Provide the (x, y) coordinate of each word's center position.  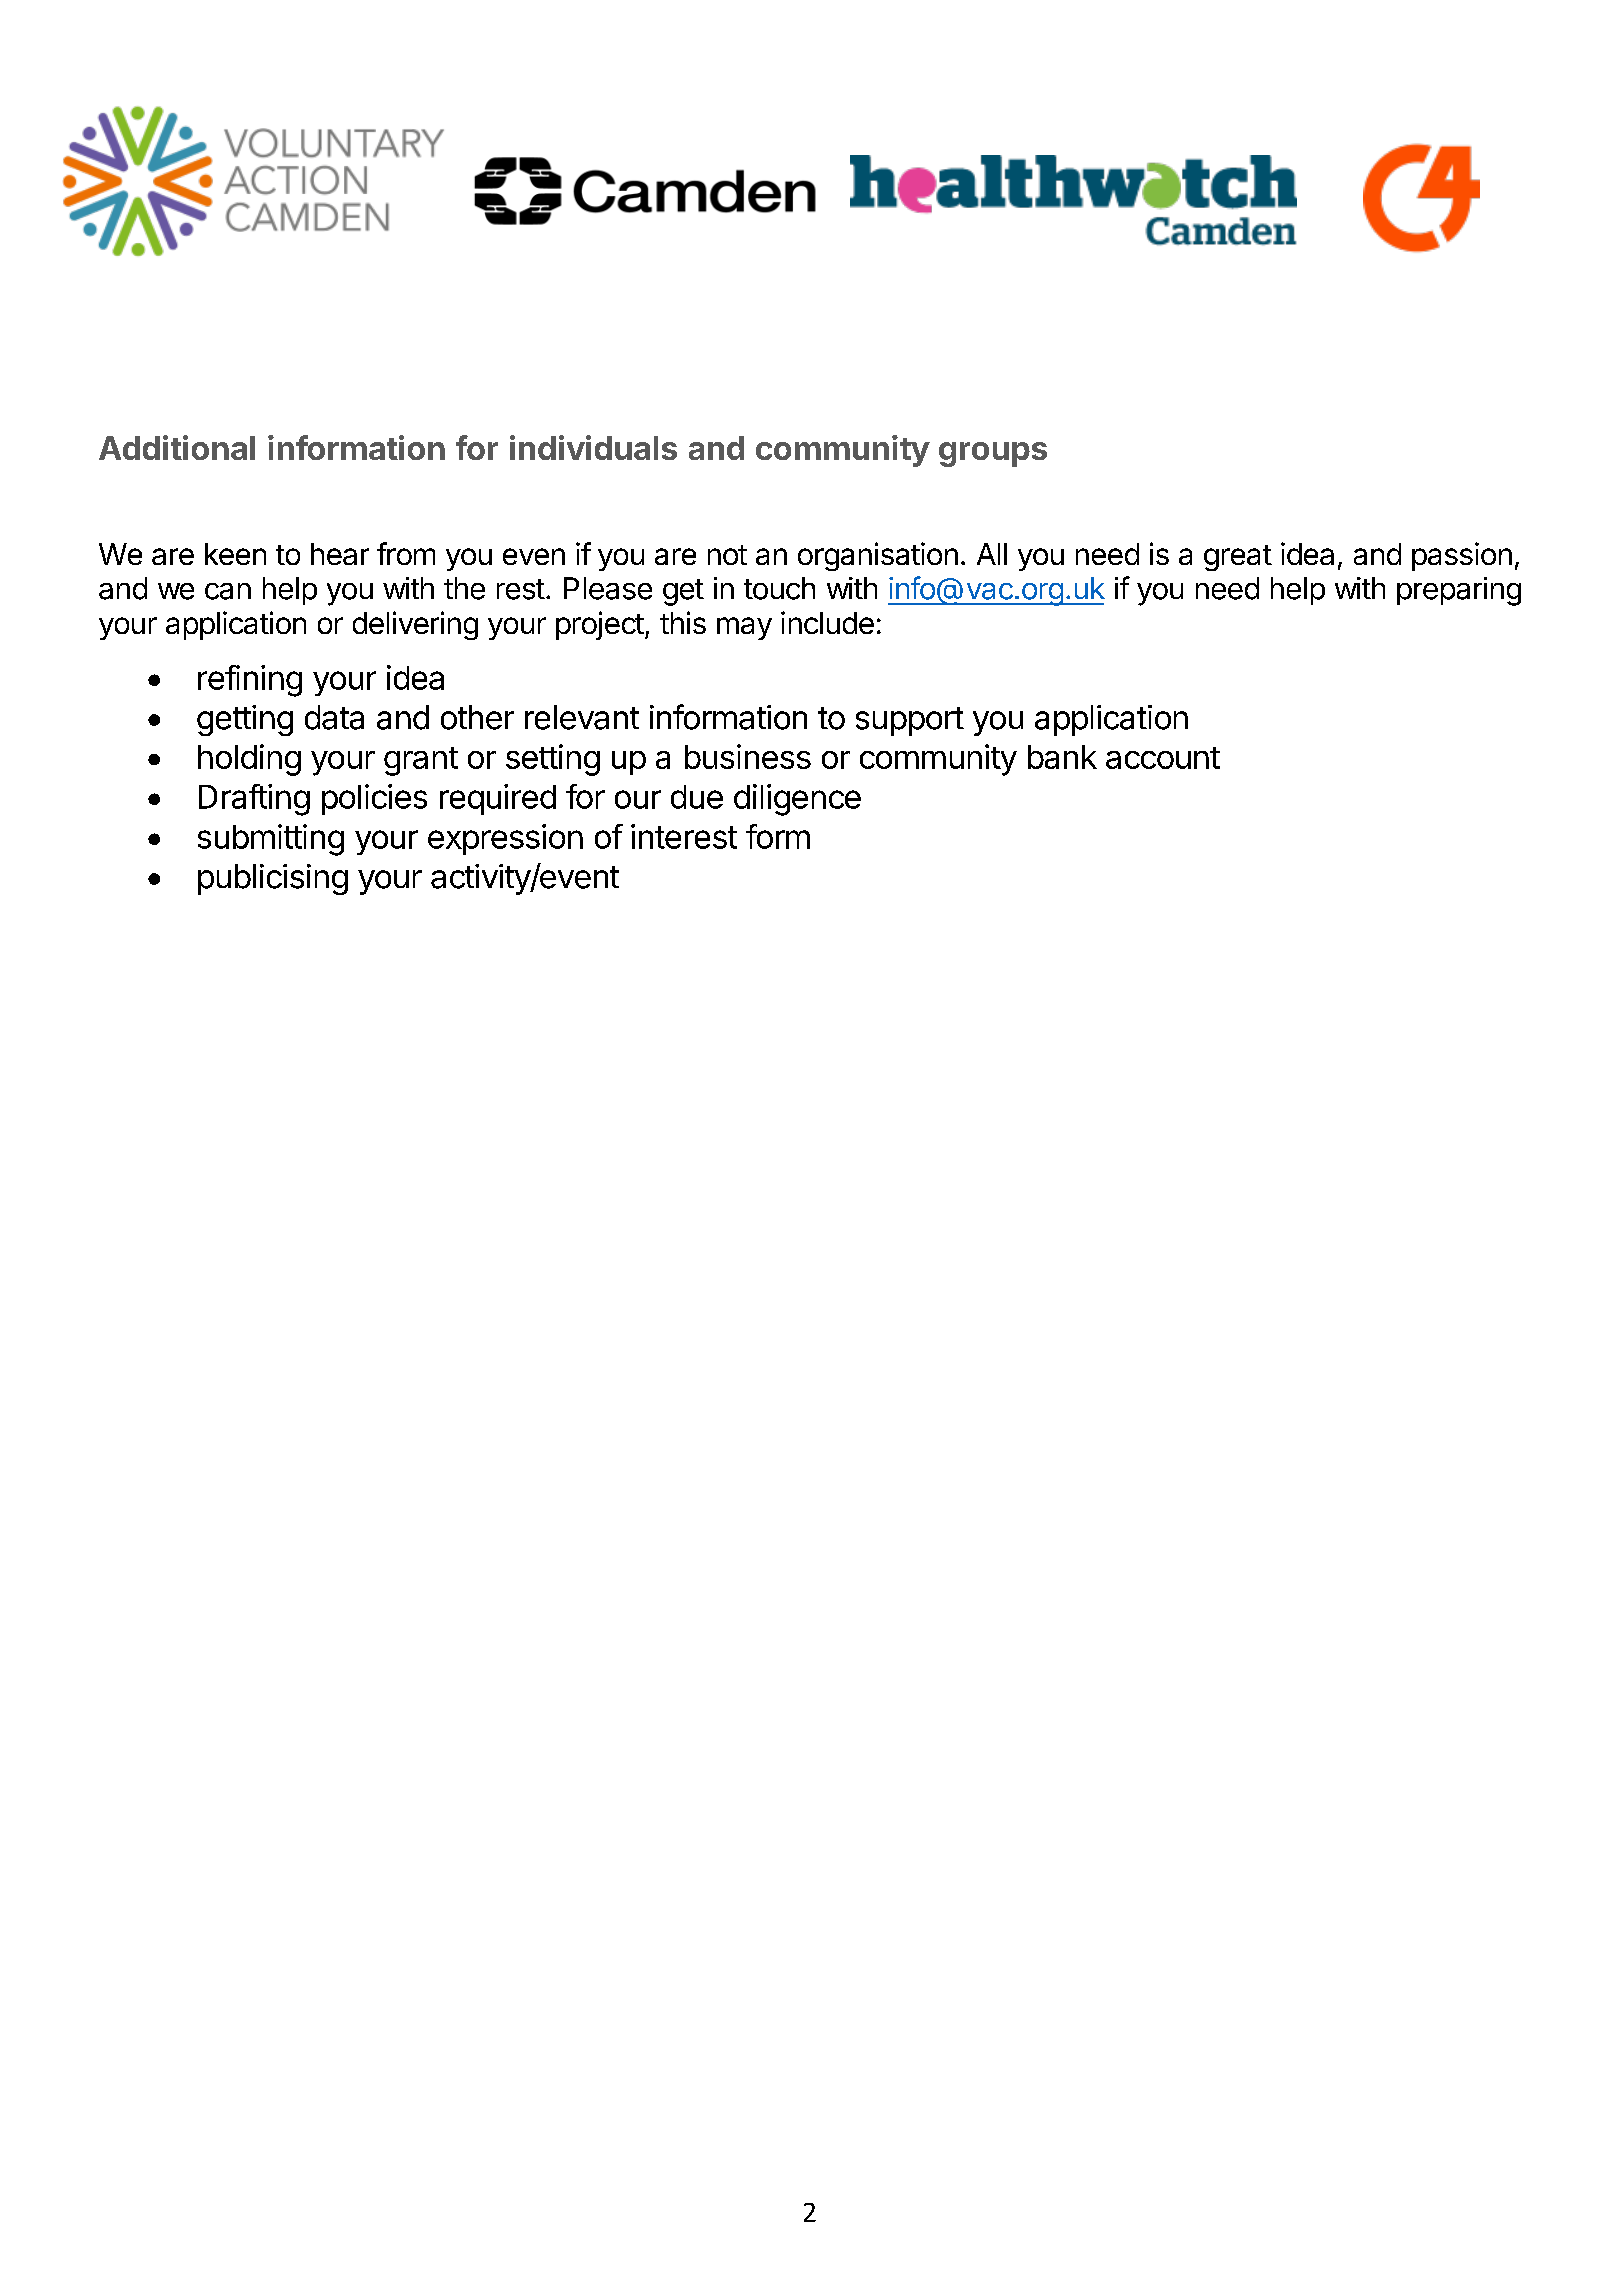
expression (505, 839)
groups (993, 454)
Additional (177, 447)
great (1238, 558)
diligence (797, 800)
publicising (273, 879)
